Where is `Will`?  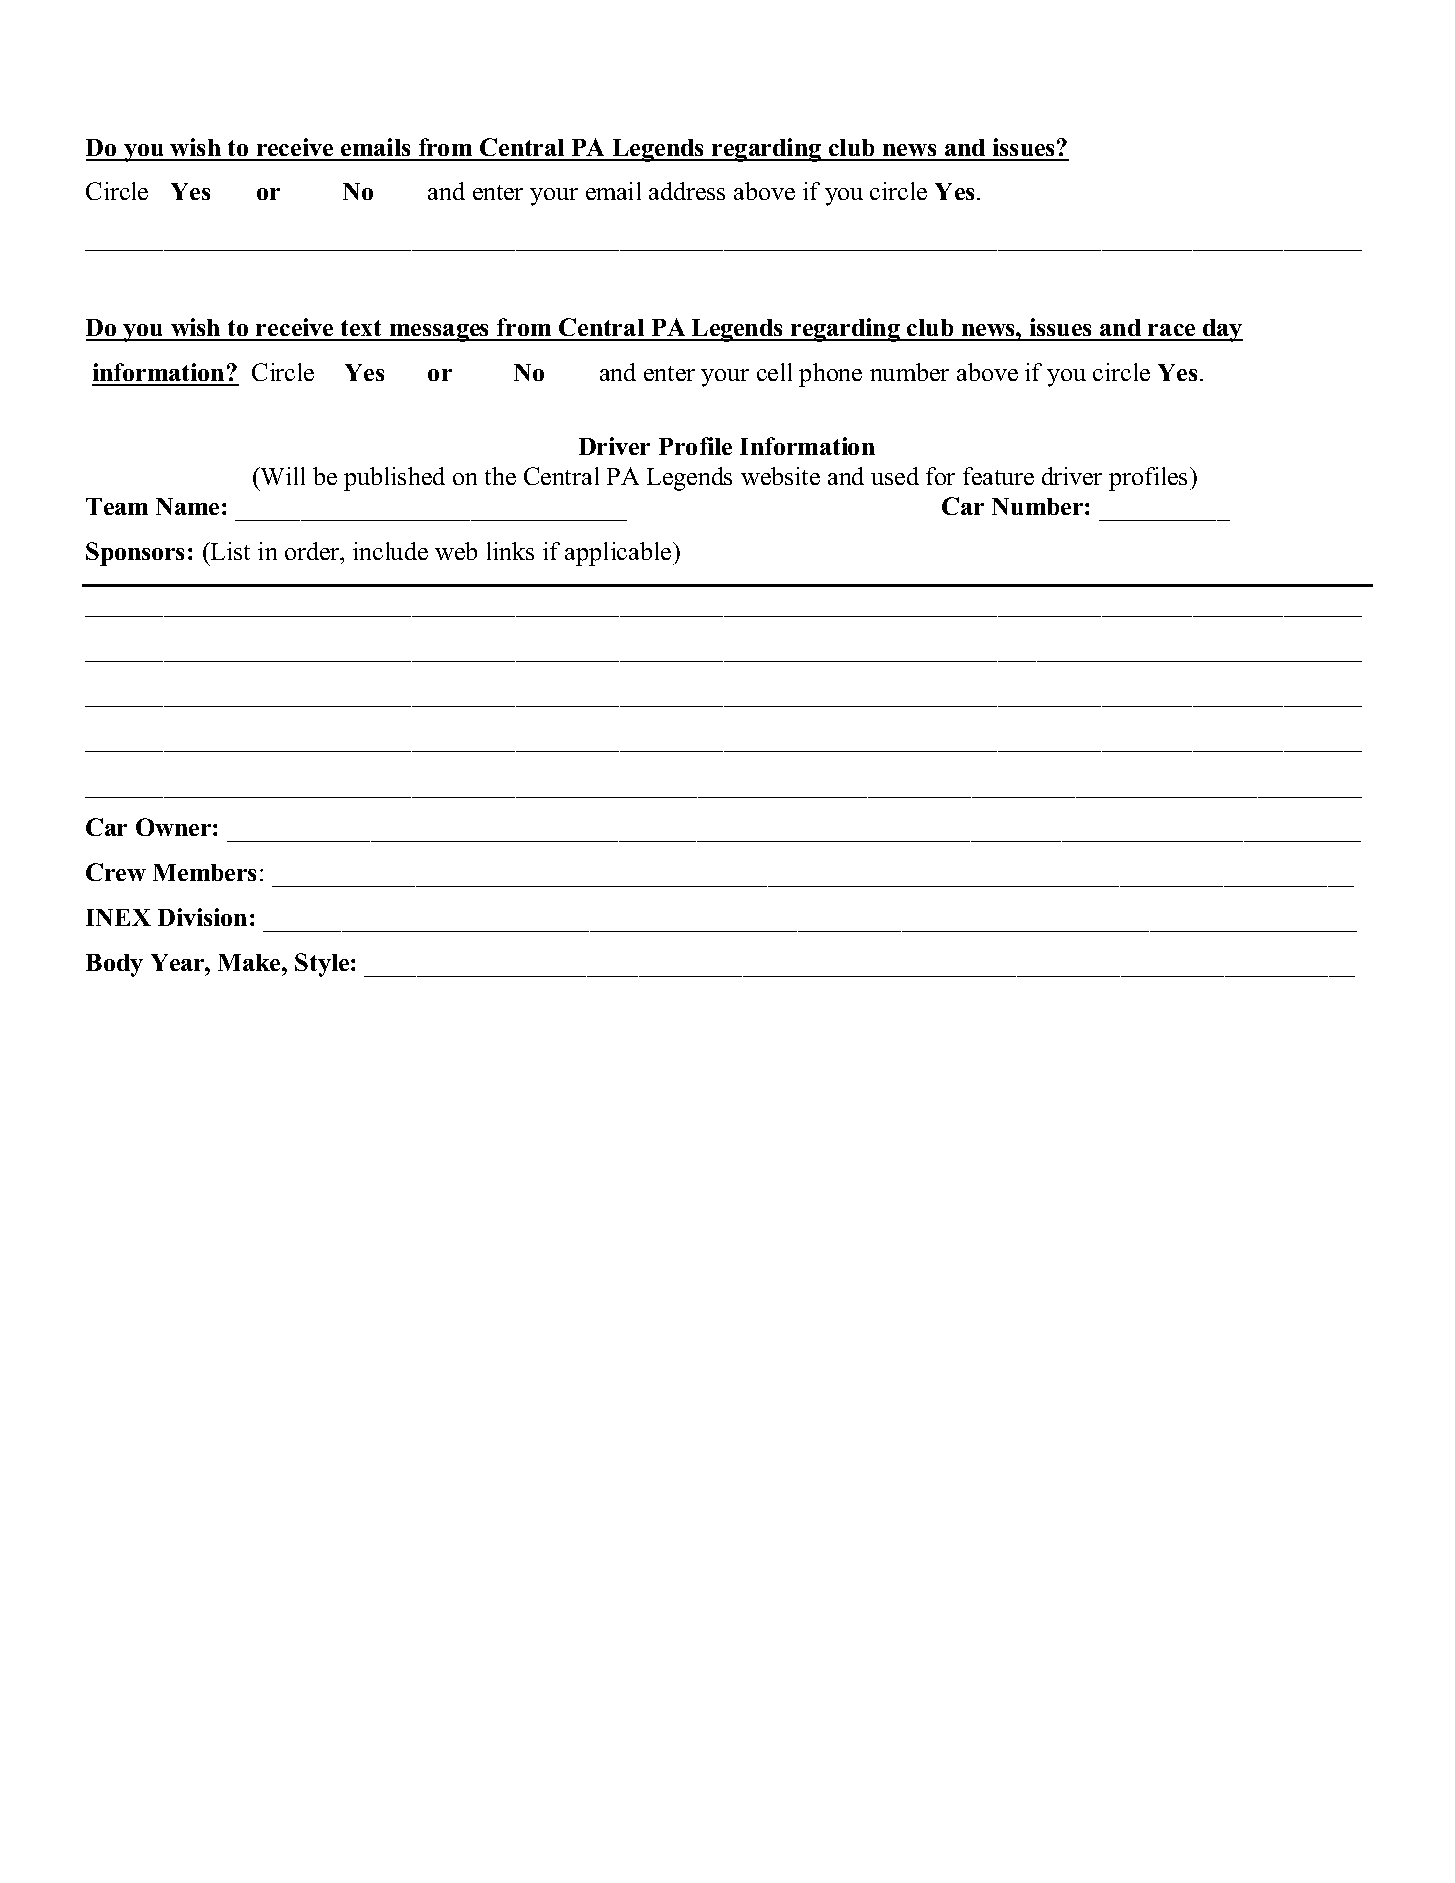 Will is located at coordinates (282, 476).
